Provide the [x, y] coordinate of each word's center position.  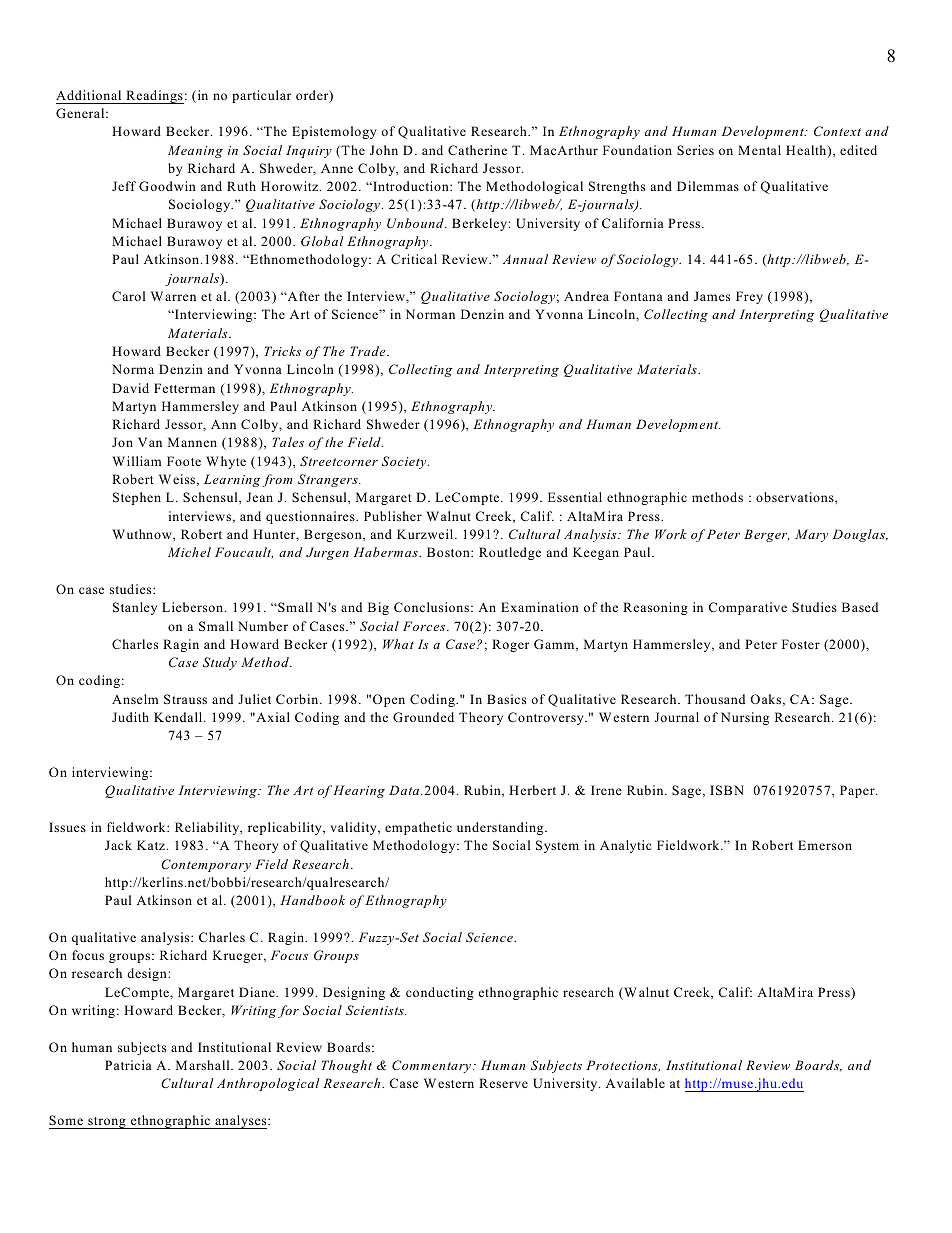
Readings [154, 97]
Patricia [128, 1065]
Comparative [747, 608]
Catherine [477, 150]
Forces [425, 626]
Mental [759, 150]
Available [635, 1083]
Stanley [135, 608]
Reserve [503, 1083]
